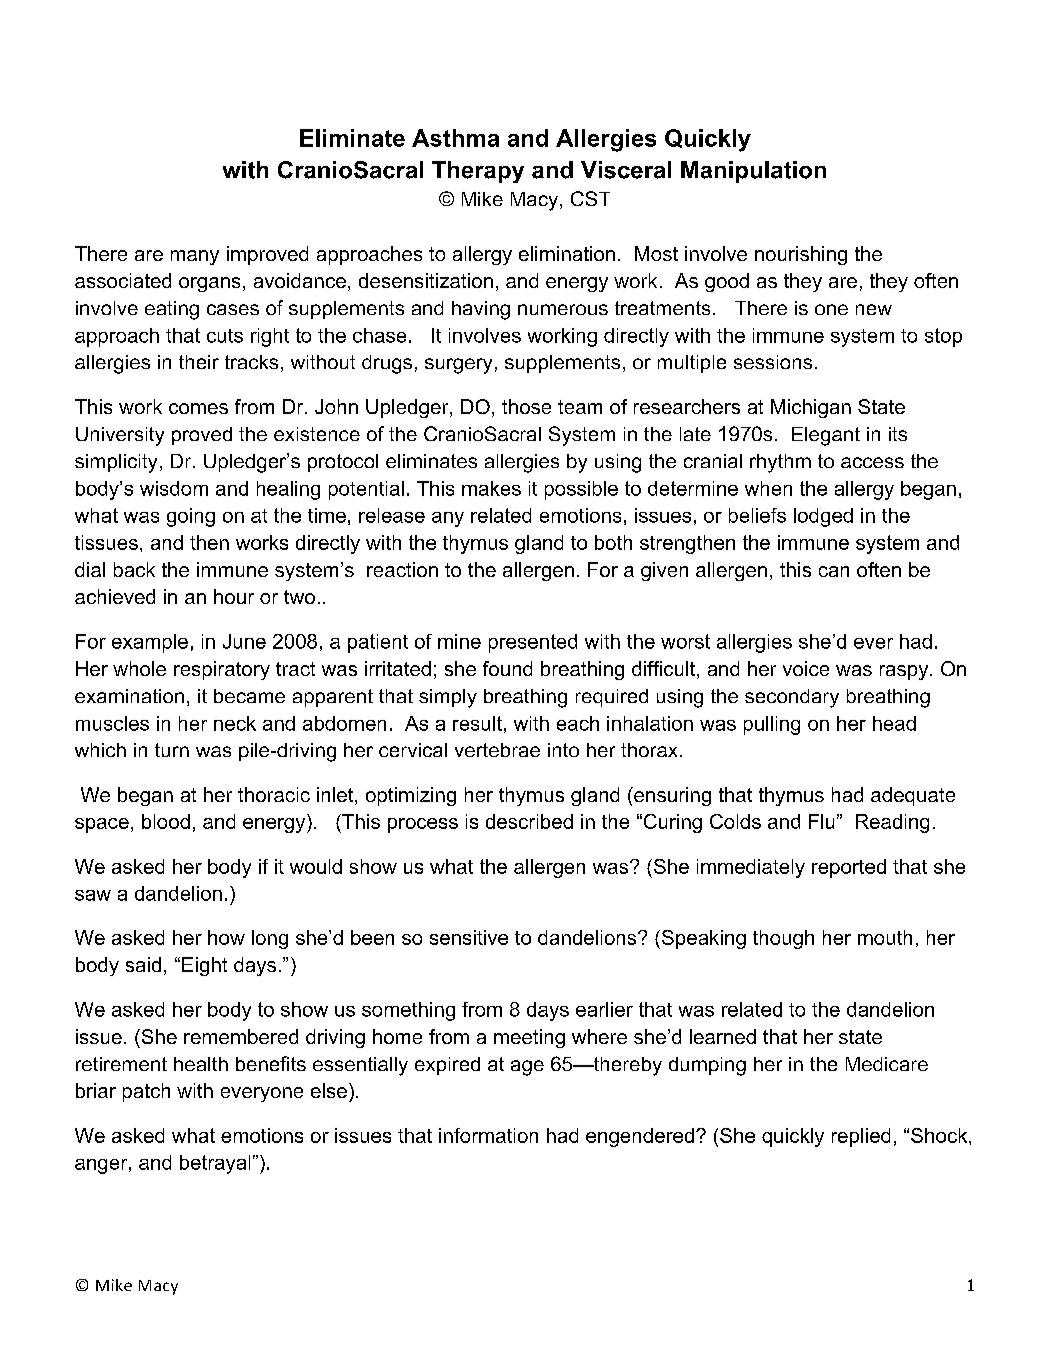 The image size is (1049, 1358). Describe the element at coordinates (811, 408) in the screenshot. I see `Michigan` at that location.
